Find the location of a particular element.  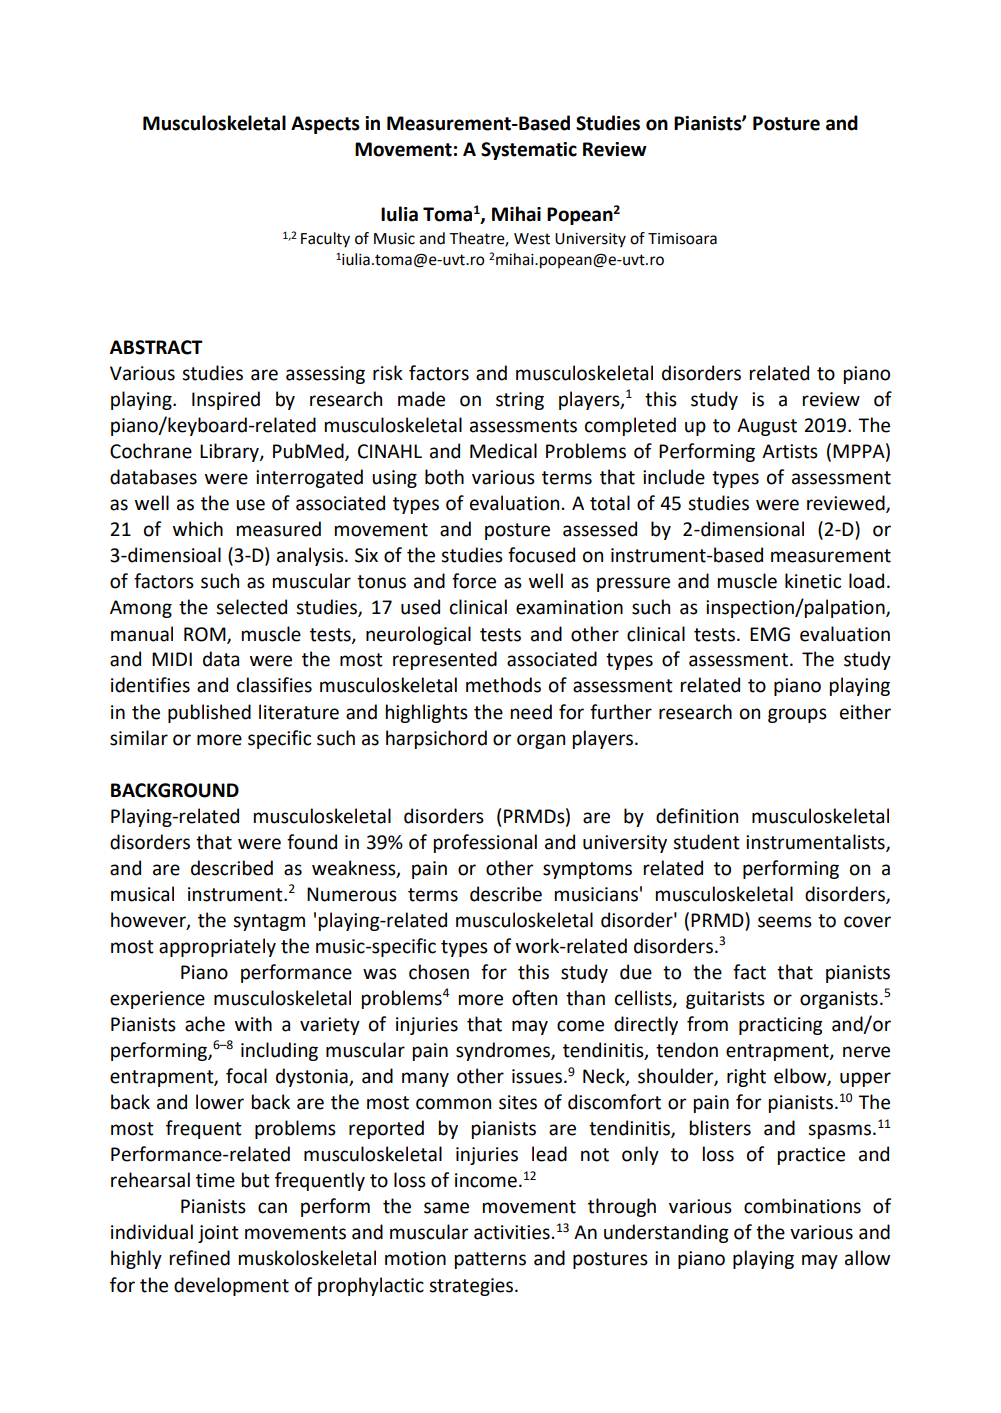

Systematic is located at coordinates (529, 151).
